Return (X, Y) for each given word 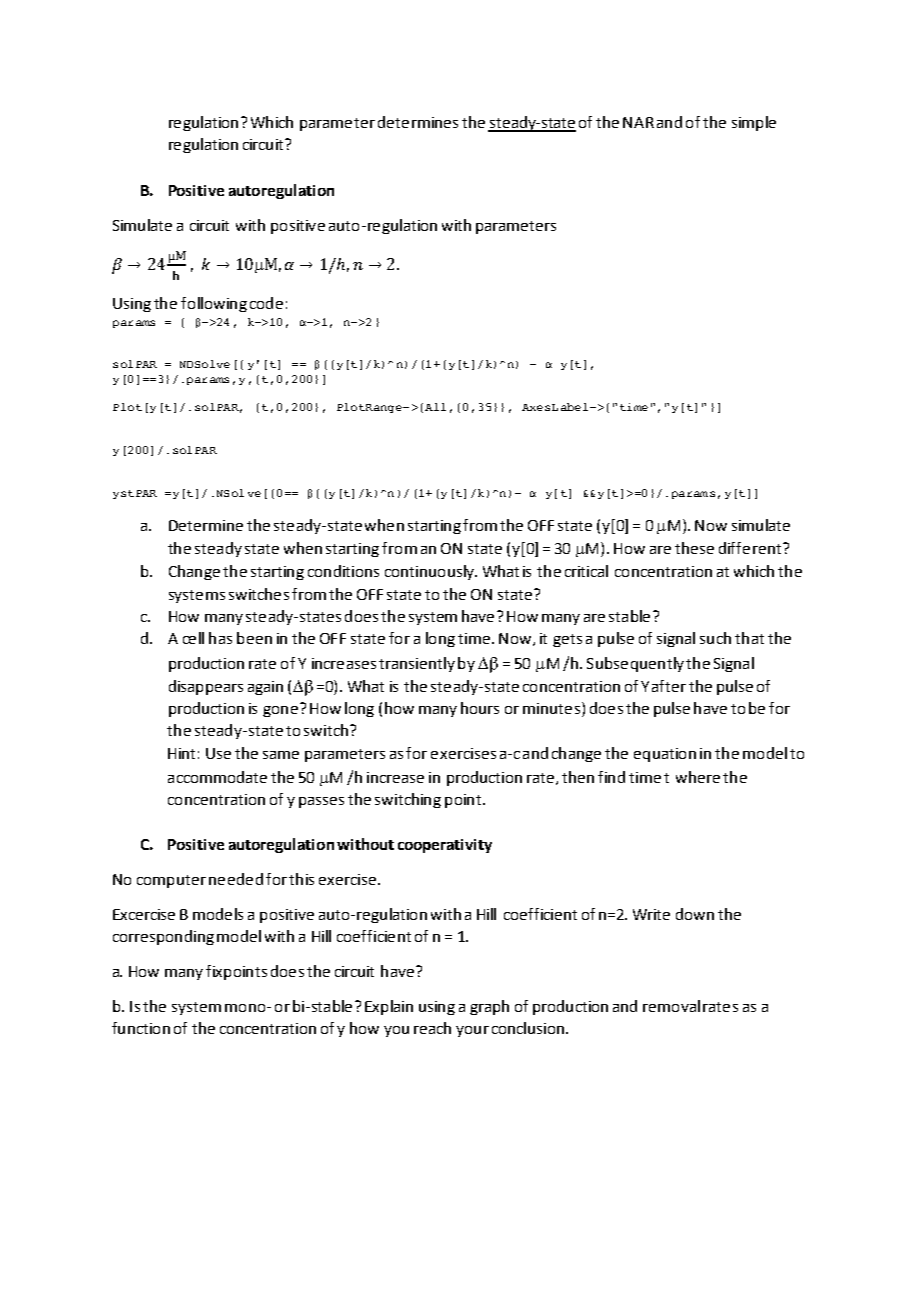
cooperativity (445, 846)
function (141, 1028)
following (214, 304)
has (220, 638)
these (694, 548)
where (698, 777)
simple (754, 123)
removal (671, 1006)
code (266, 303)
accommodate (217, 777)
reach (432, 1028)
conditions (343, 571)
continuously (431, 572)
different (751, 548)
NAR (638, 122)
